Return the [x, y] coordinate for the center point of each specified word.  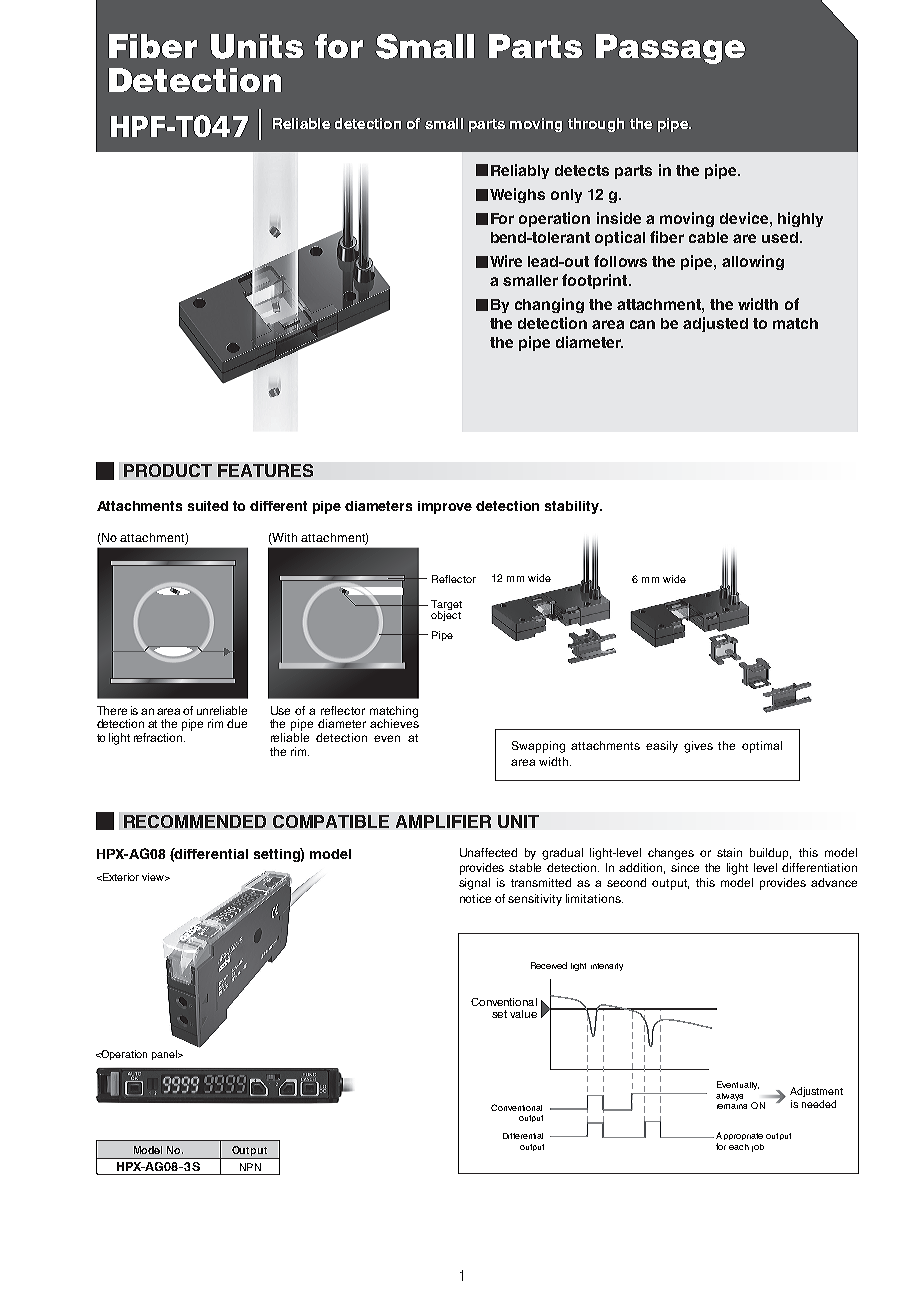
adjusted [715, 324]
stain [729, 852]
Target [446, 606]
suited [208, 506]
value [523, 1014]
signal [474, 884]
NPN [250, 1167]
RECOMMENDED [195, 821]
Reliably [520, 171]
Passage [670, 49]
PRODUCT [168, 470]
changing [549, 305]
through [596, 125]
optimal [762, 747]
